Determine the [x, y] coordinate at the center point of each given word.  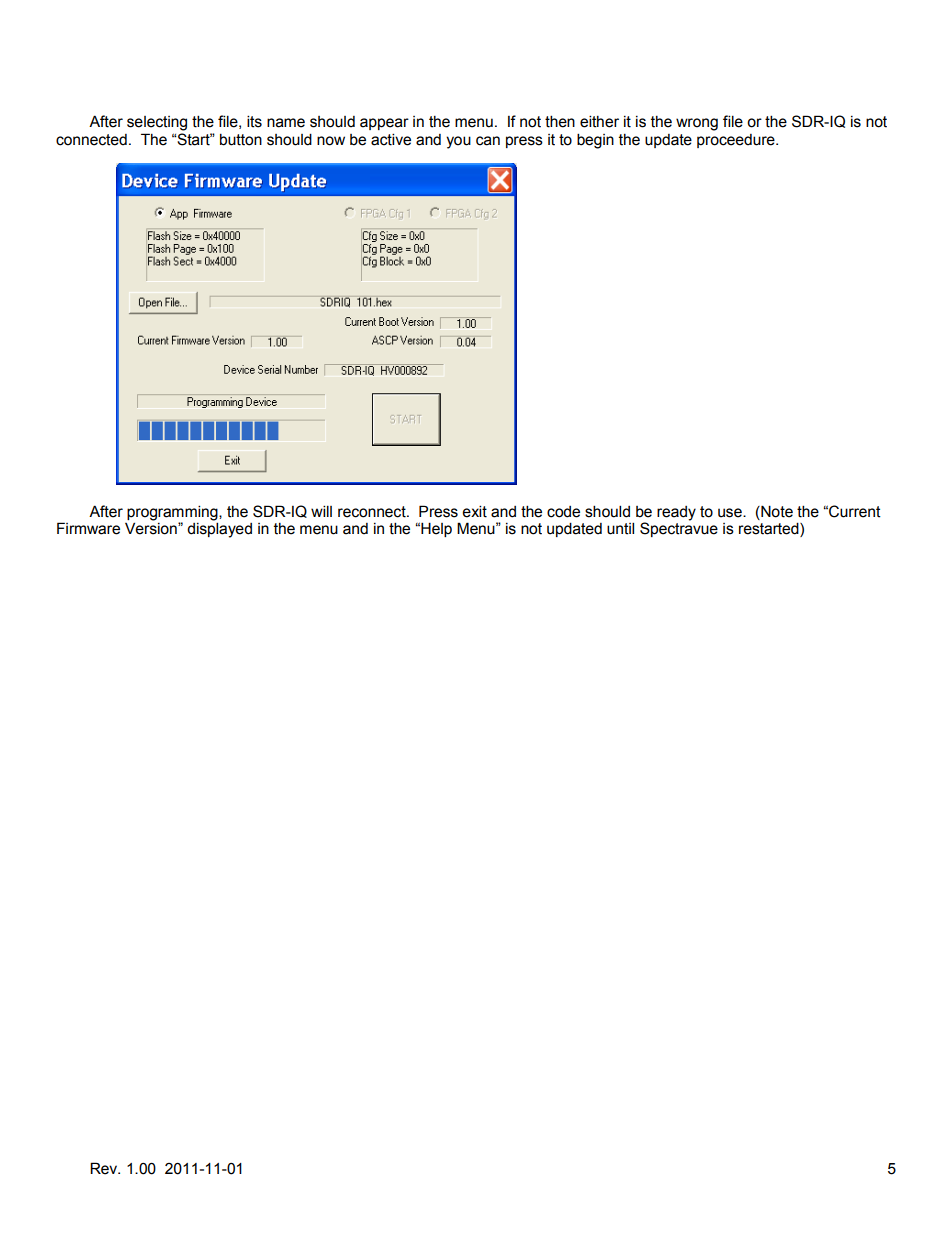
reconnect [373, 512]
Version [152, 528]
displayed [219, 530]
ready [676, 513]
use [731, 513]
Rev [105, 1168]
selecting [157, 123]
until [620, 528]
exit [474, 511]
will [321, 511]
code [563, 512]
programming [173, 513]
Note [776, 511]
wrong [697, 124]
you [458, 142]
